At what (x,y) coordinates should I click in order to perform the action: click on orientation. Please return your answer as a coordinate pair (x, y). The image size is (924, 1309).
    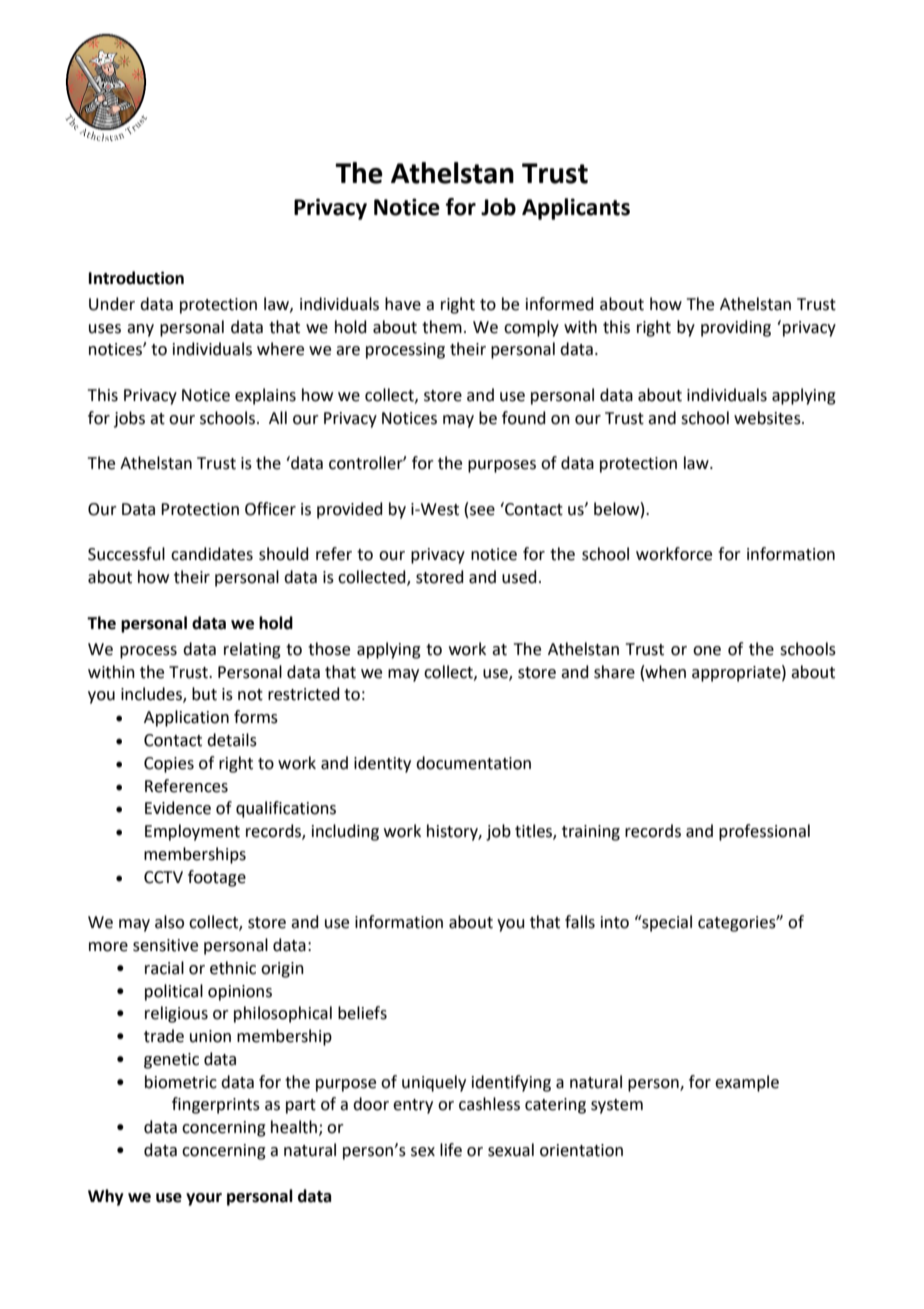
    Looking at the image, I should click on (581, 1150).
